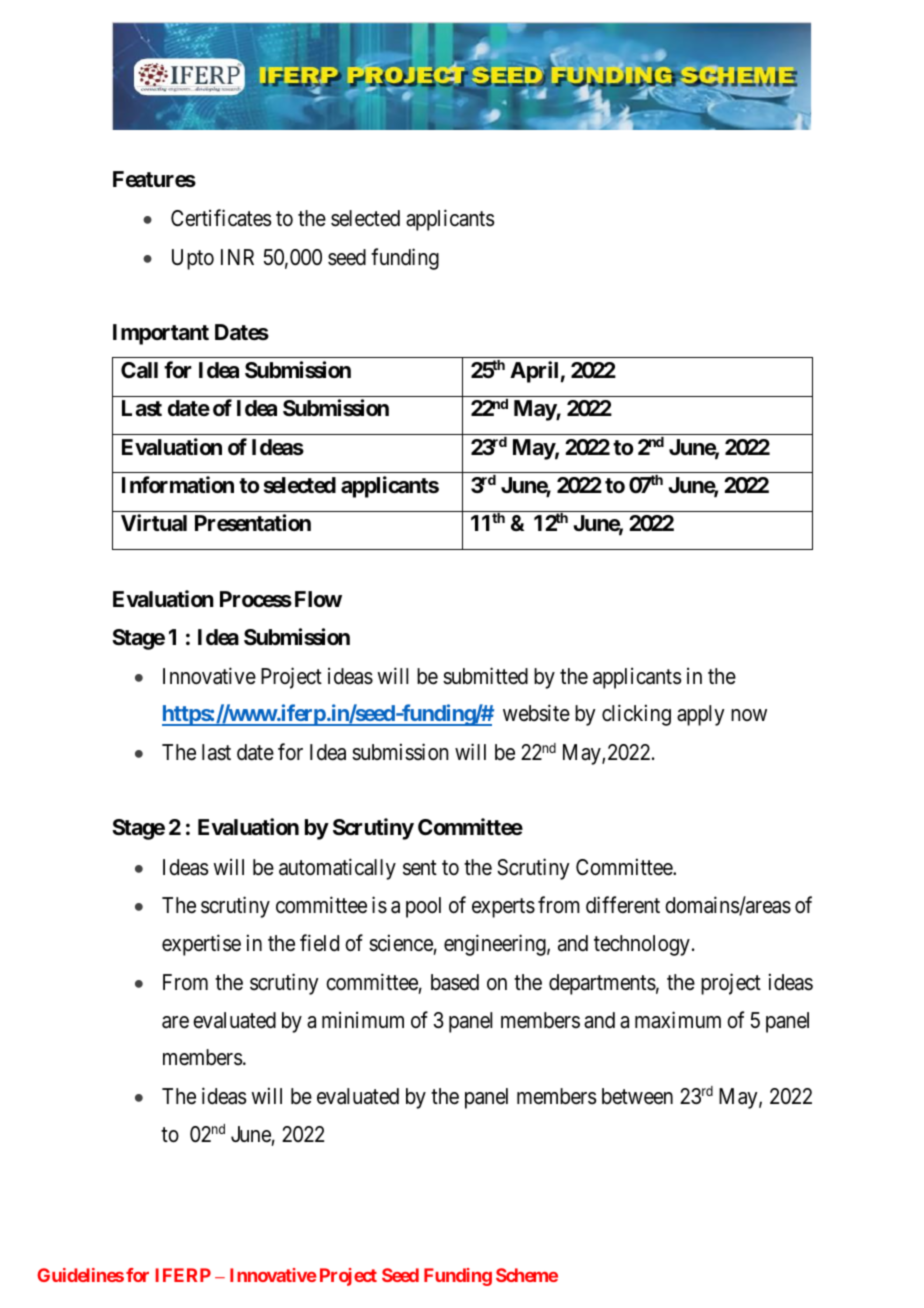  I want to click on submitted, so click(485, 676).
